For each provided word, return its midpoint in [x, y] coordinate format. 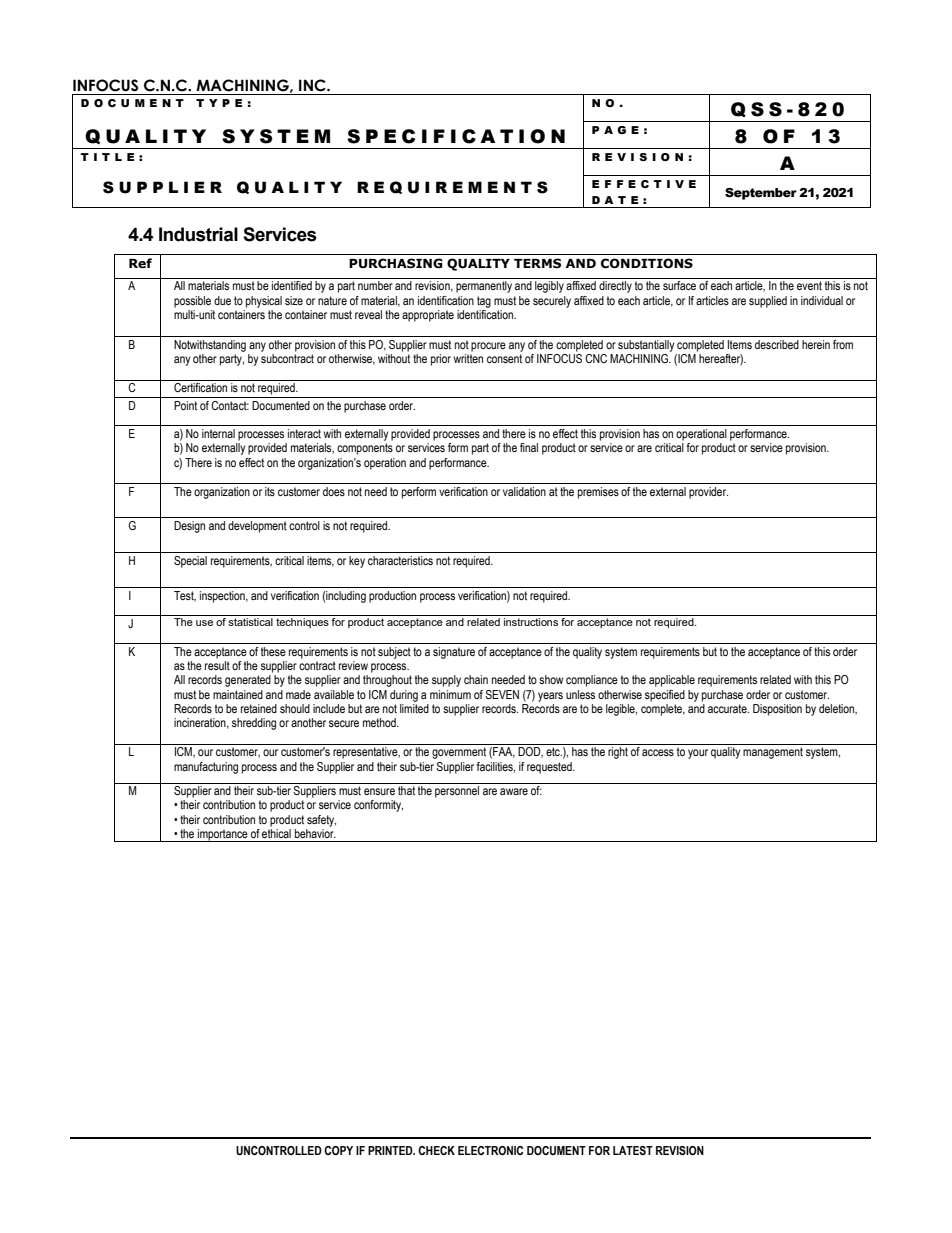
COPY [338, 1150]
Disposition [777, 710]
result [217, 665]
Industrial [198, 234]
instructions [531, 622]
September [761, 194]
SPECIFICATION [456, 136]
